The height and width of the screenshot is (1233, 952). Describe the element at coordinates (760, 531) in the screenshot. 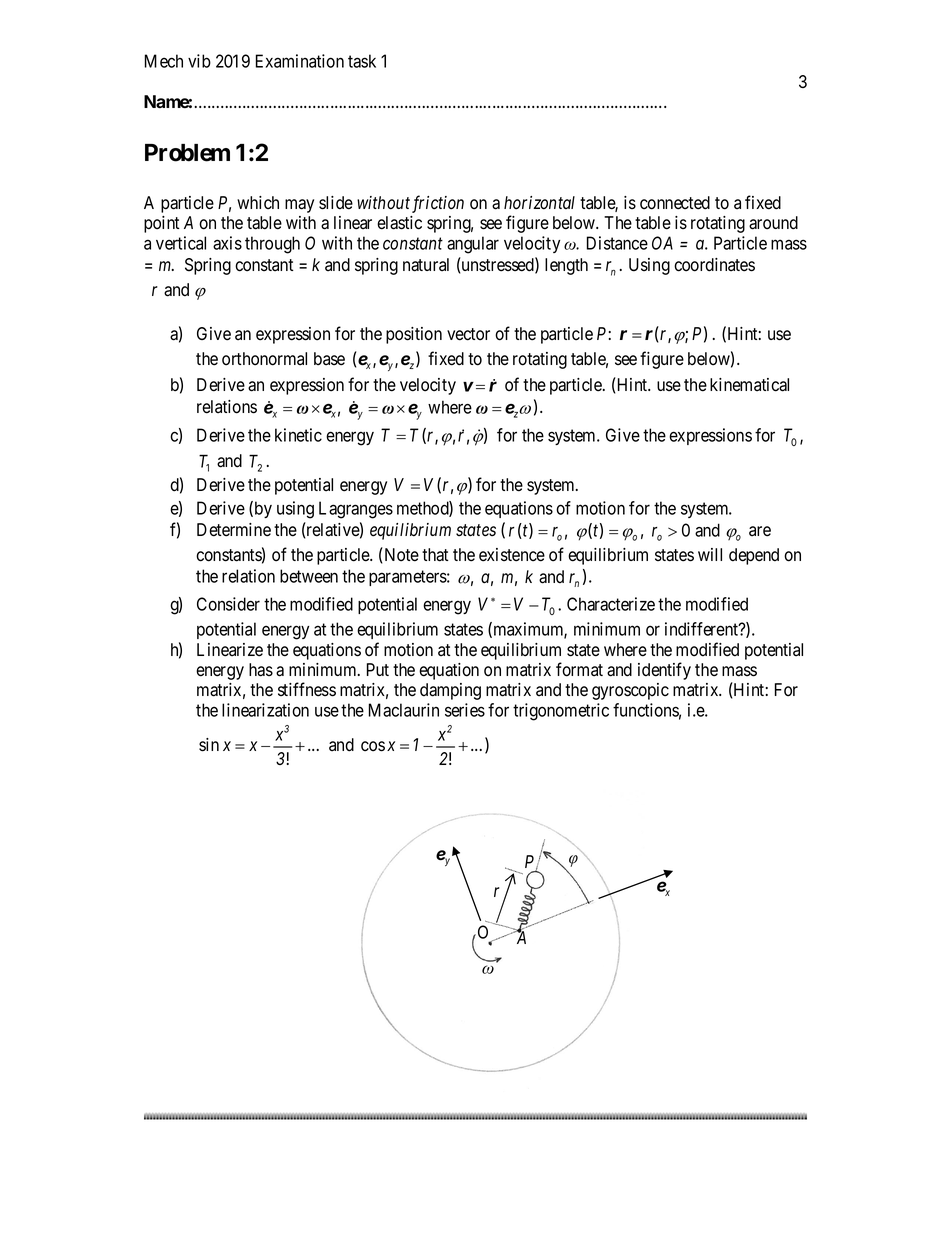

I see `are` at that location.
